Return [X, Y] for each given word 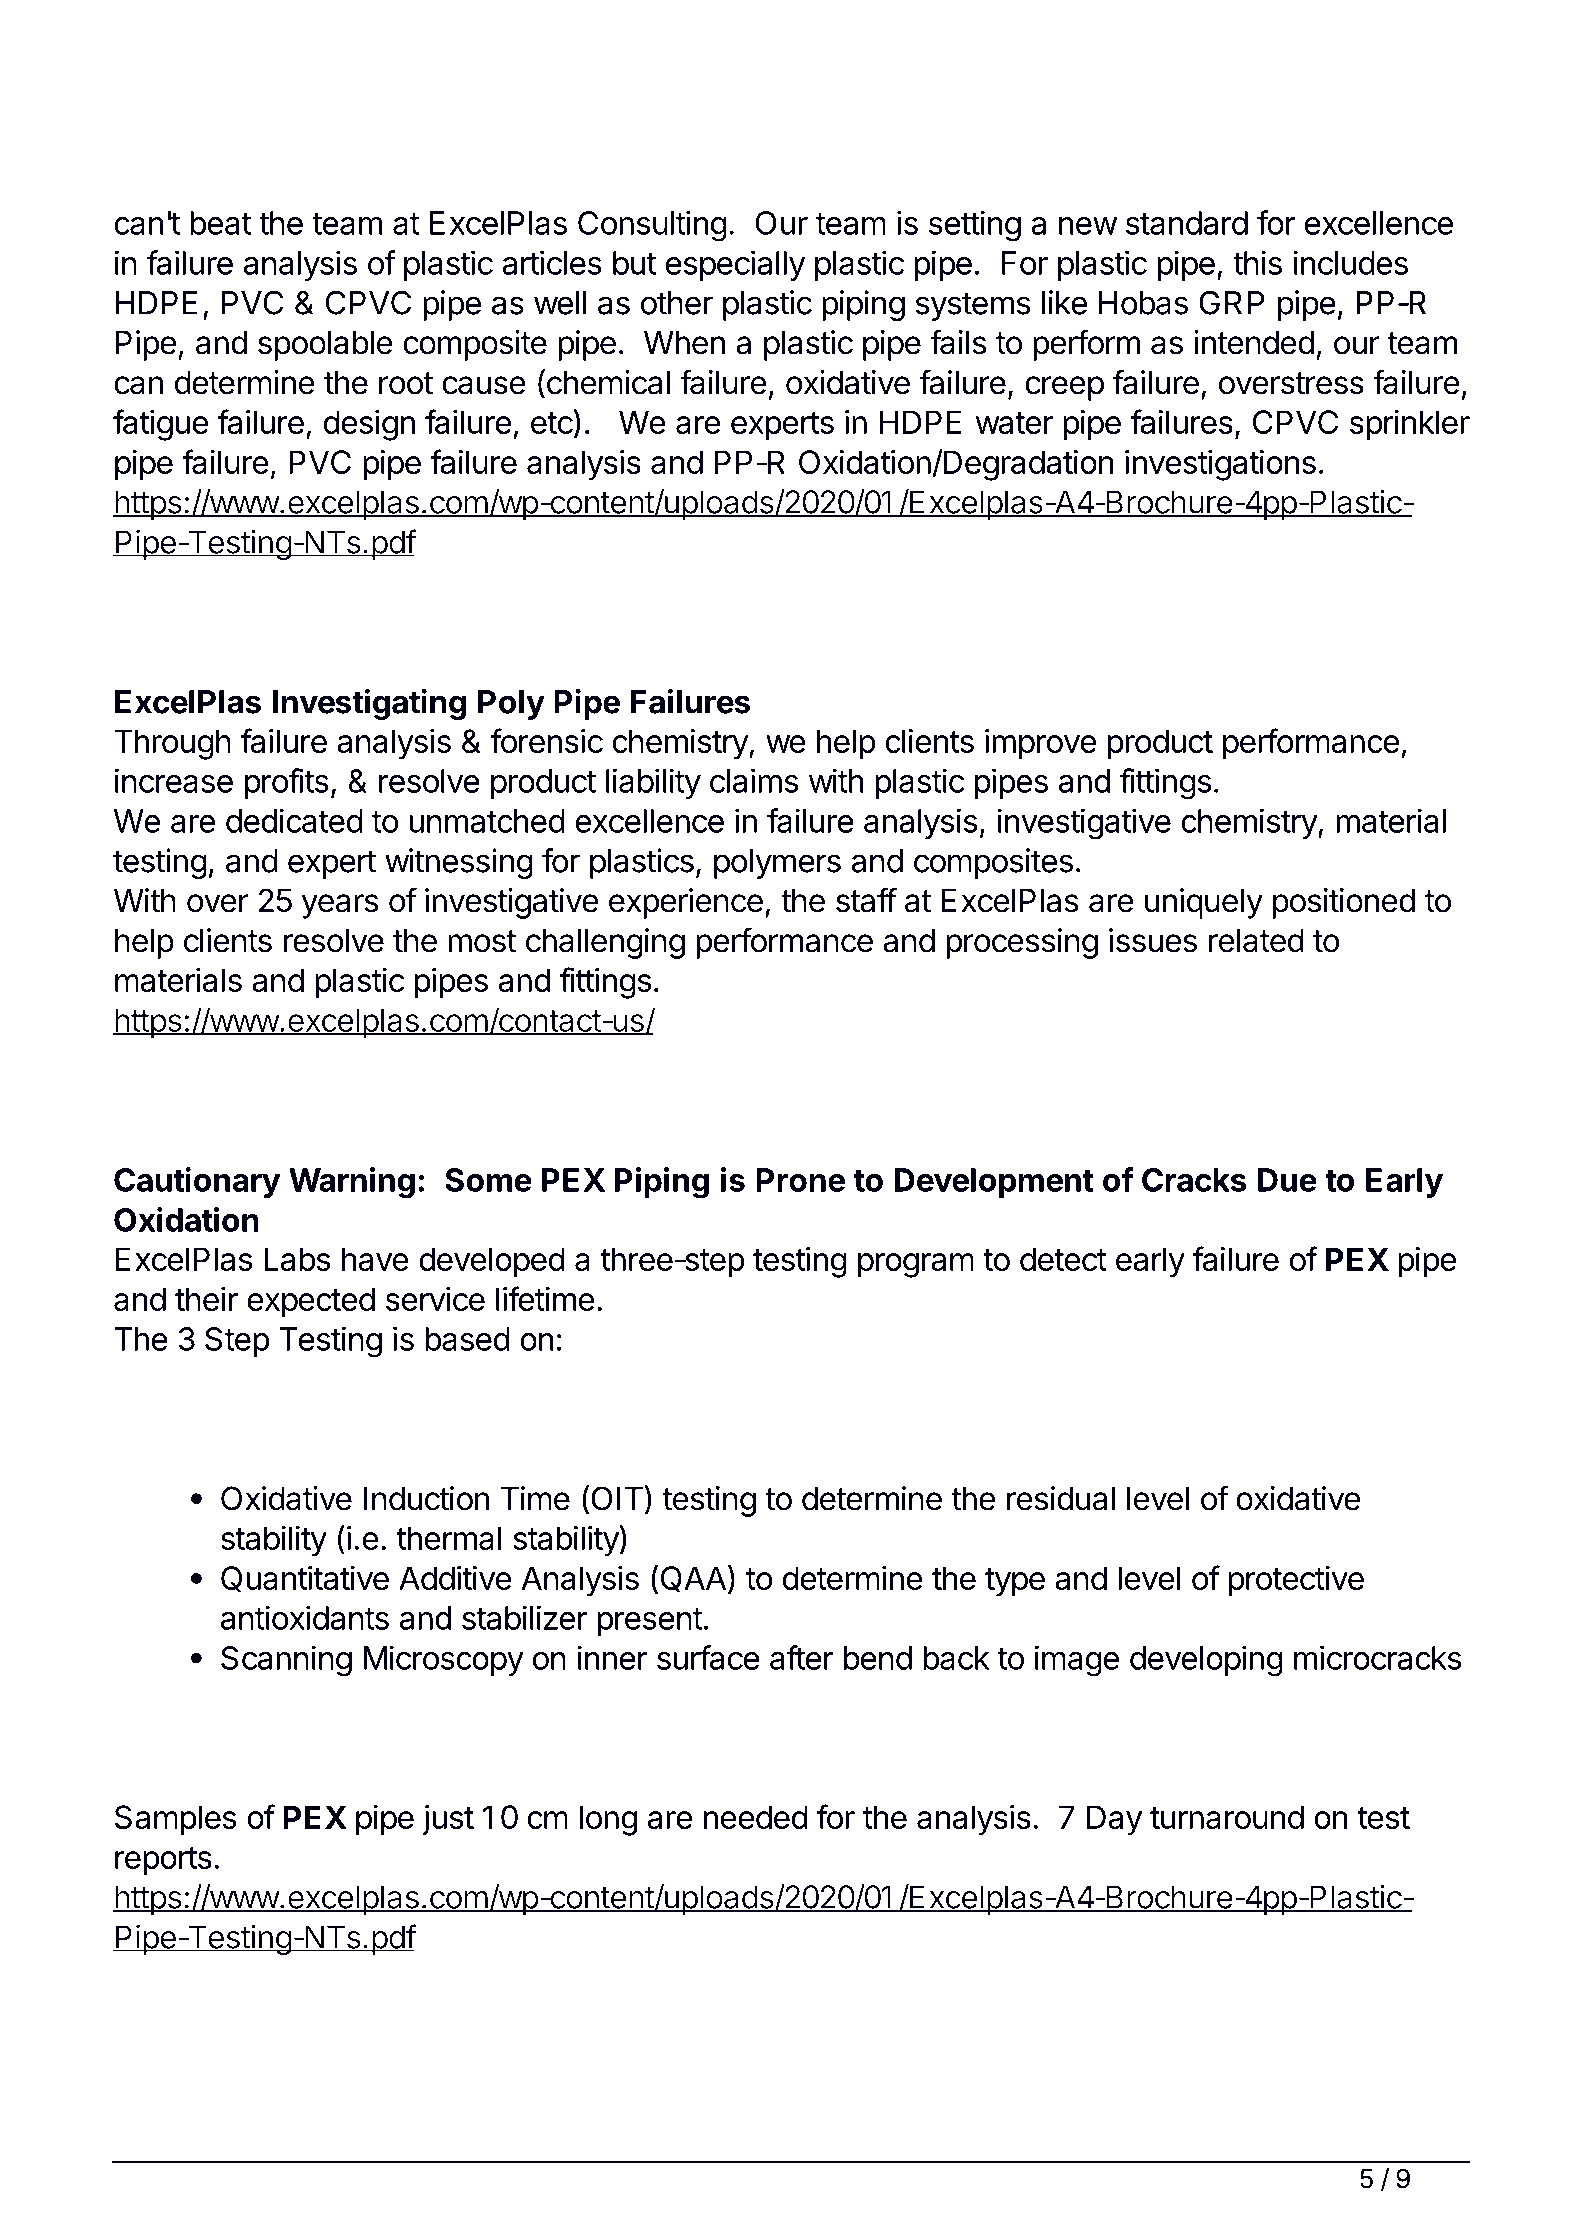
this [1257, 262]
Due [1287, 1180]
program [916, 1265]
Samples [175, 1820]
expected [311, 1302]
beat [220, 223]
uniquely [1204, 903]
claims [754, 780]
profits [287, 783]
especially [735, 265]
